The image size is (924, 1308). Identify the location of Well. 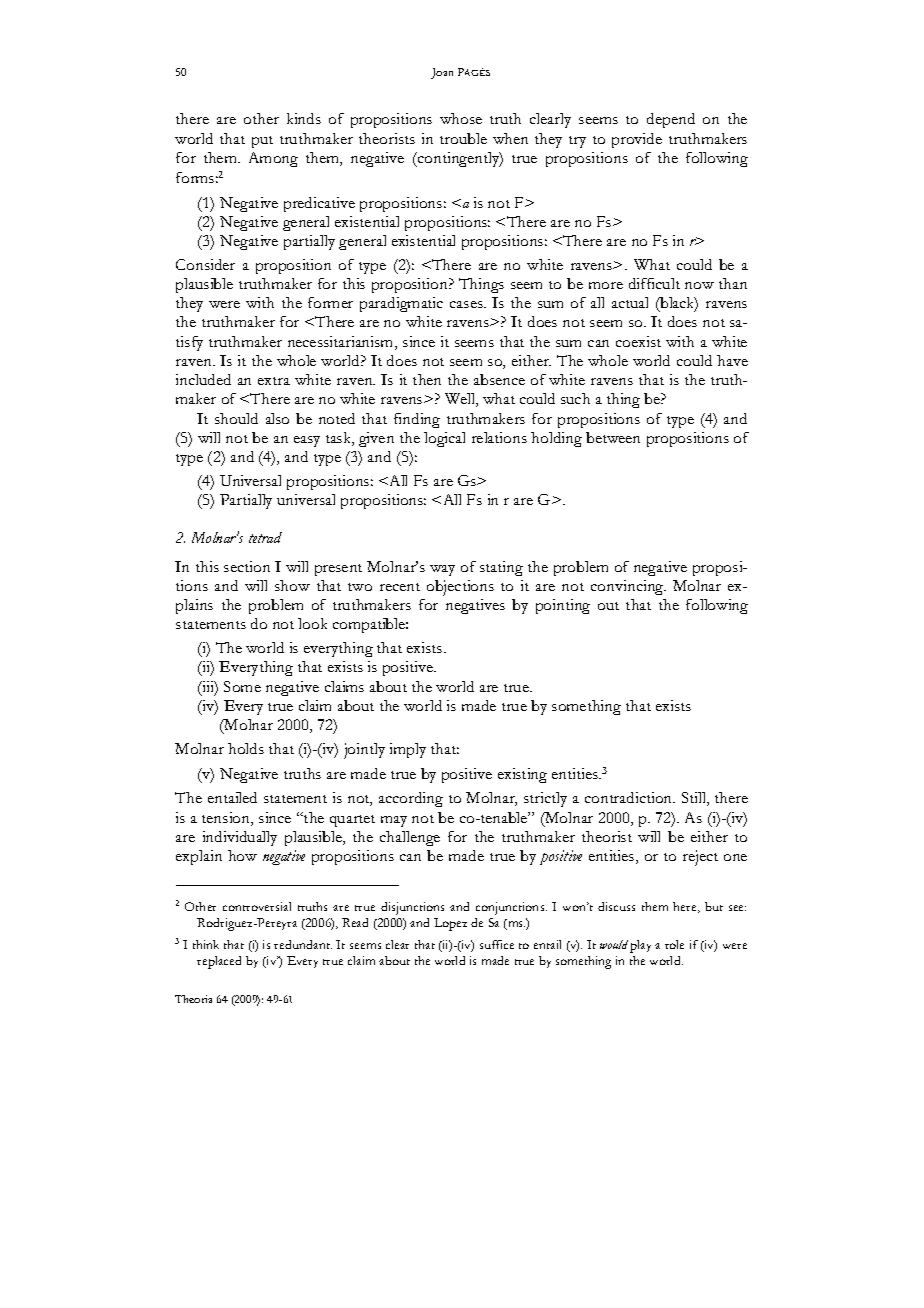
(461, 400).
